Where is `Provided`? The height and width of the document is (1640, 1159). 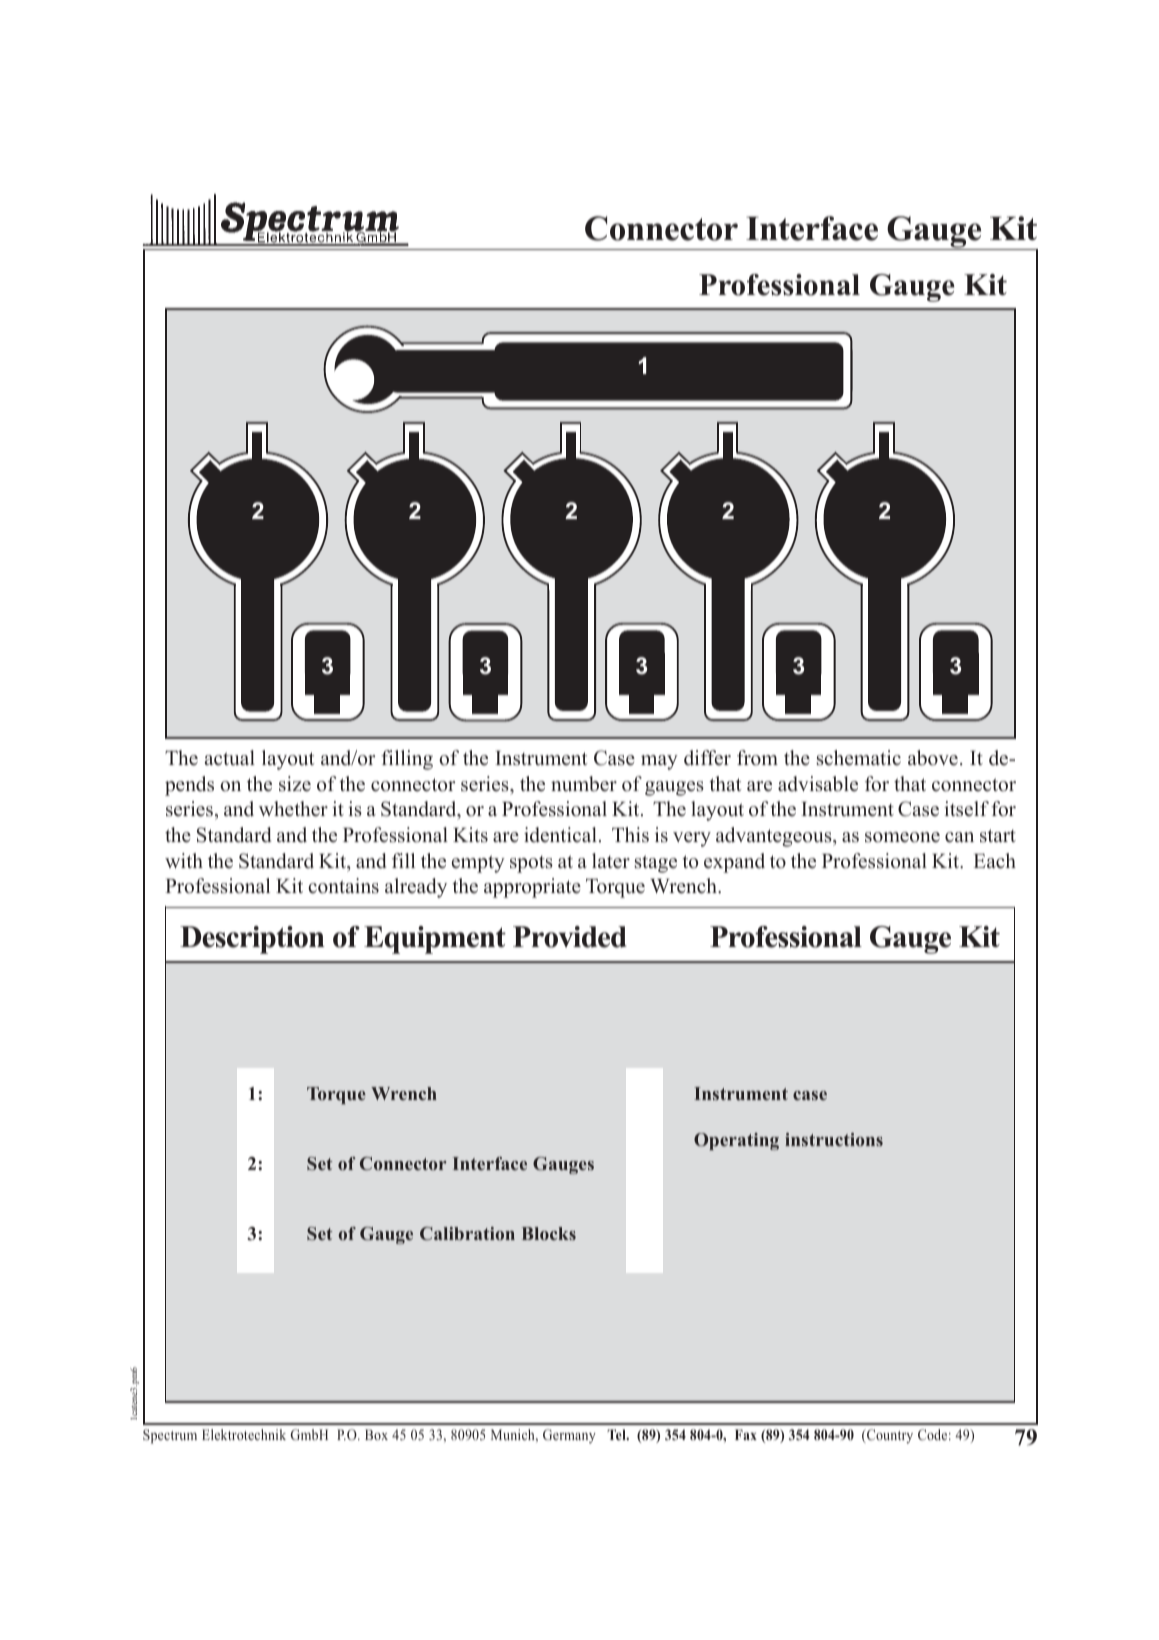
Provided is located at coordinates (569, 937).
